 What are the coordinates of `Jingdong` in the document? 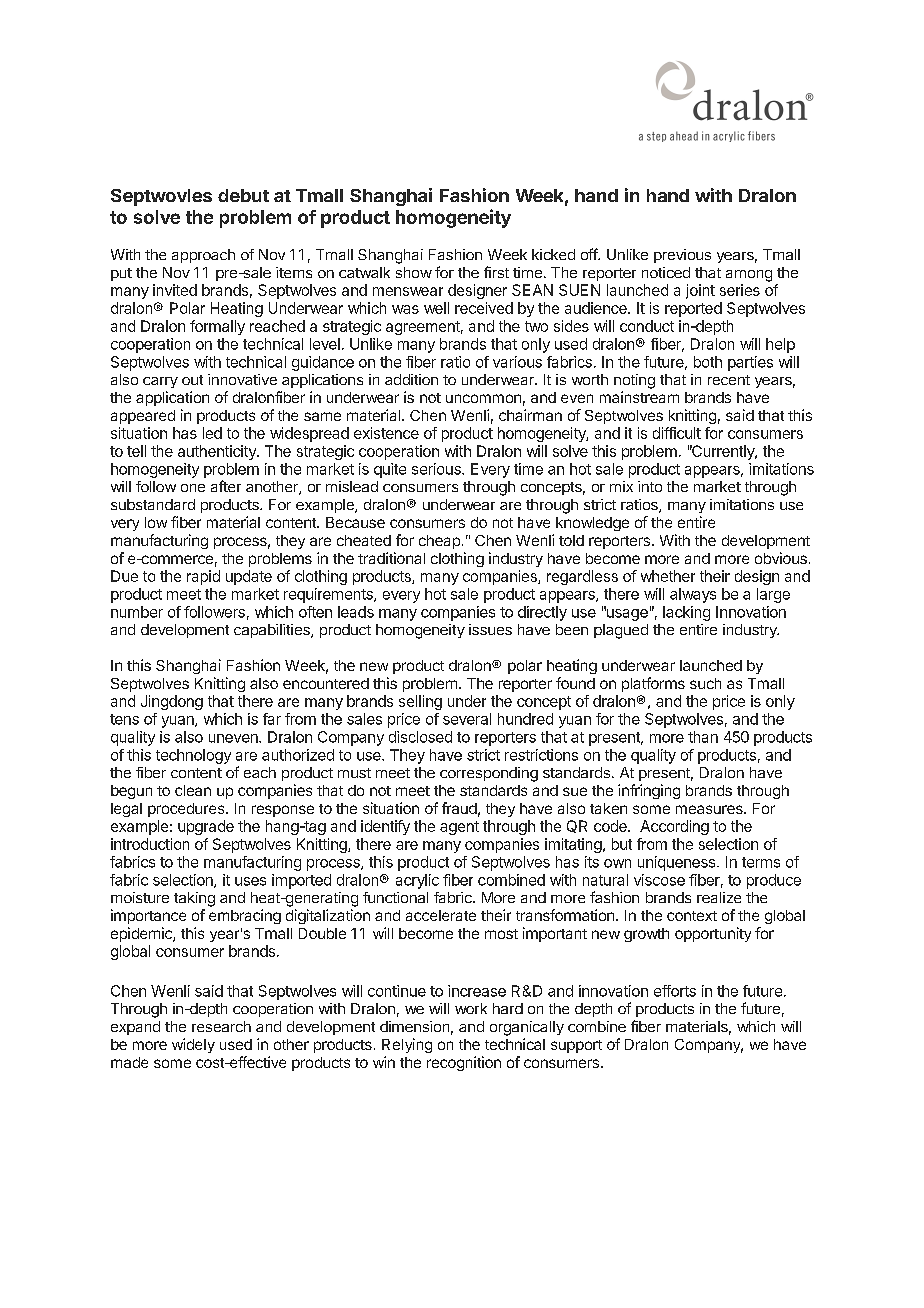 It's located at (172, 702).
